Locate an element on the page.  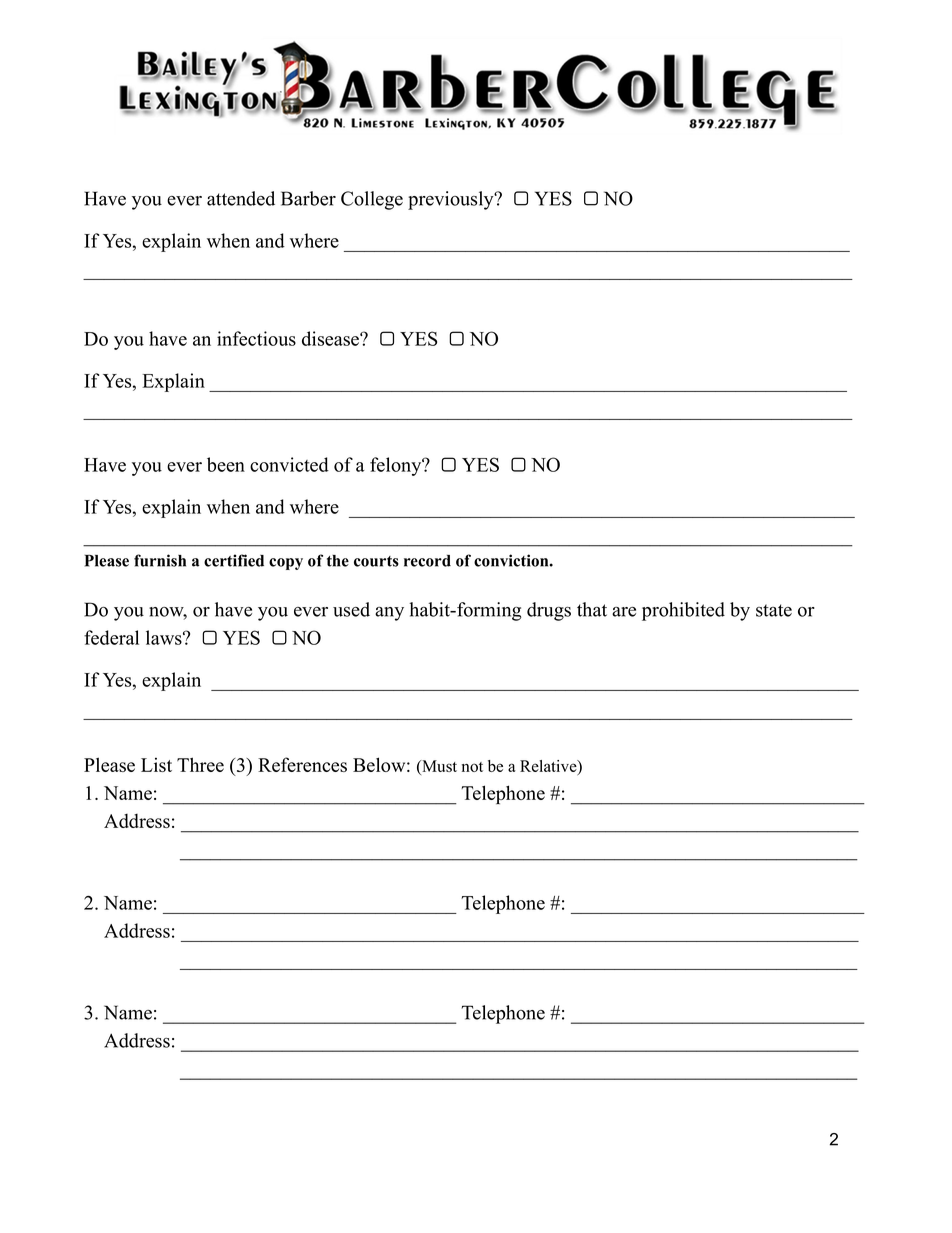
infectious is located at coordinates (256, 338).
